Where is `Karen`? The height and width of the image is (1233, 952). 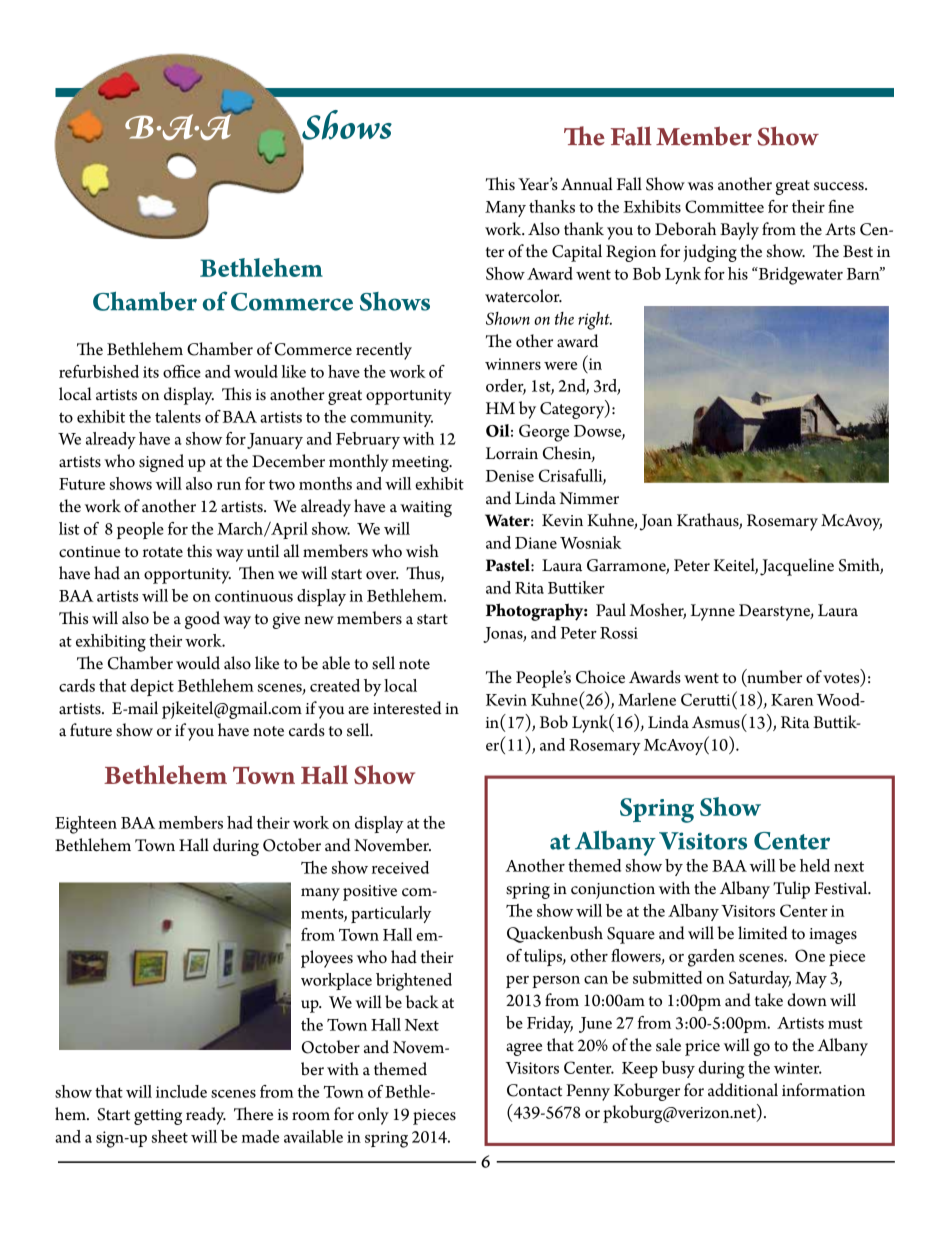 Karen is located at coordinates (792, 700).
